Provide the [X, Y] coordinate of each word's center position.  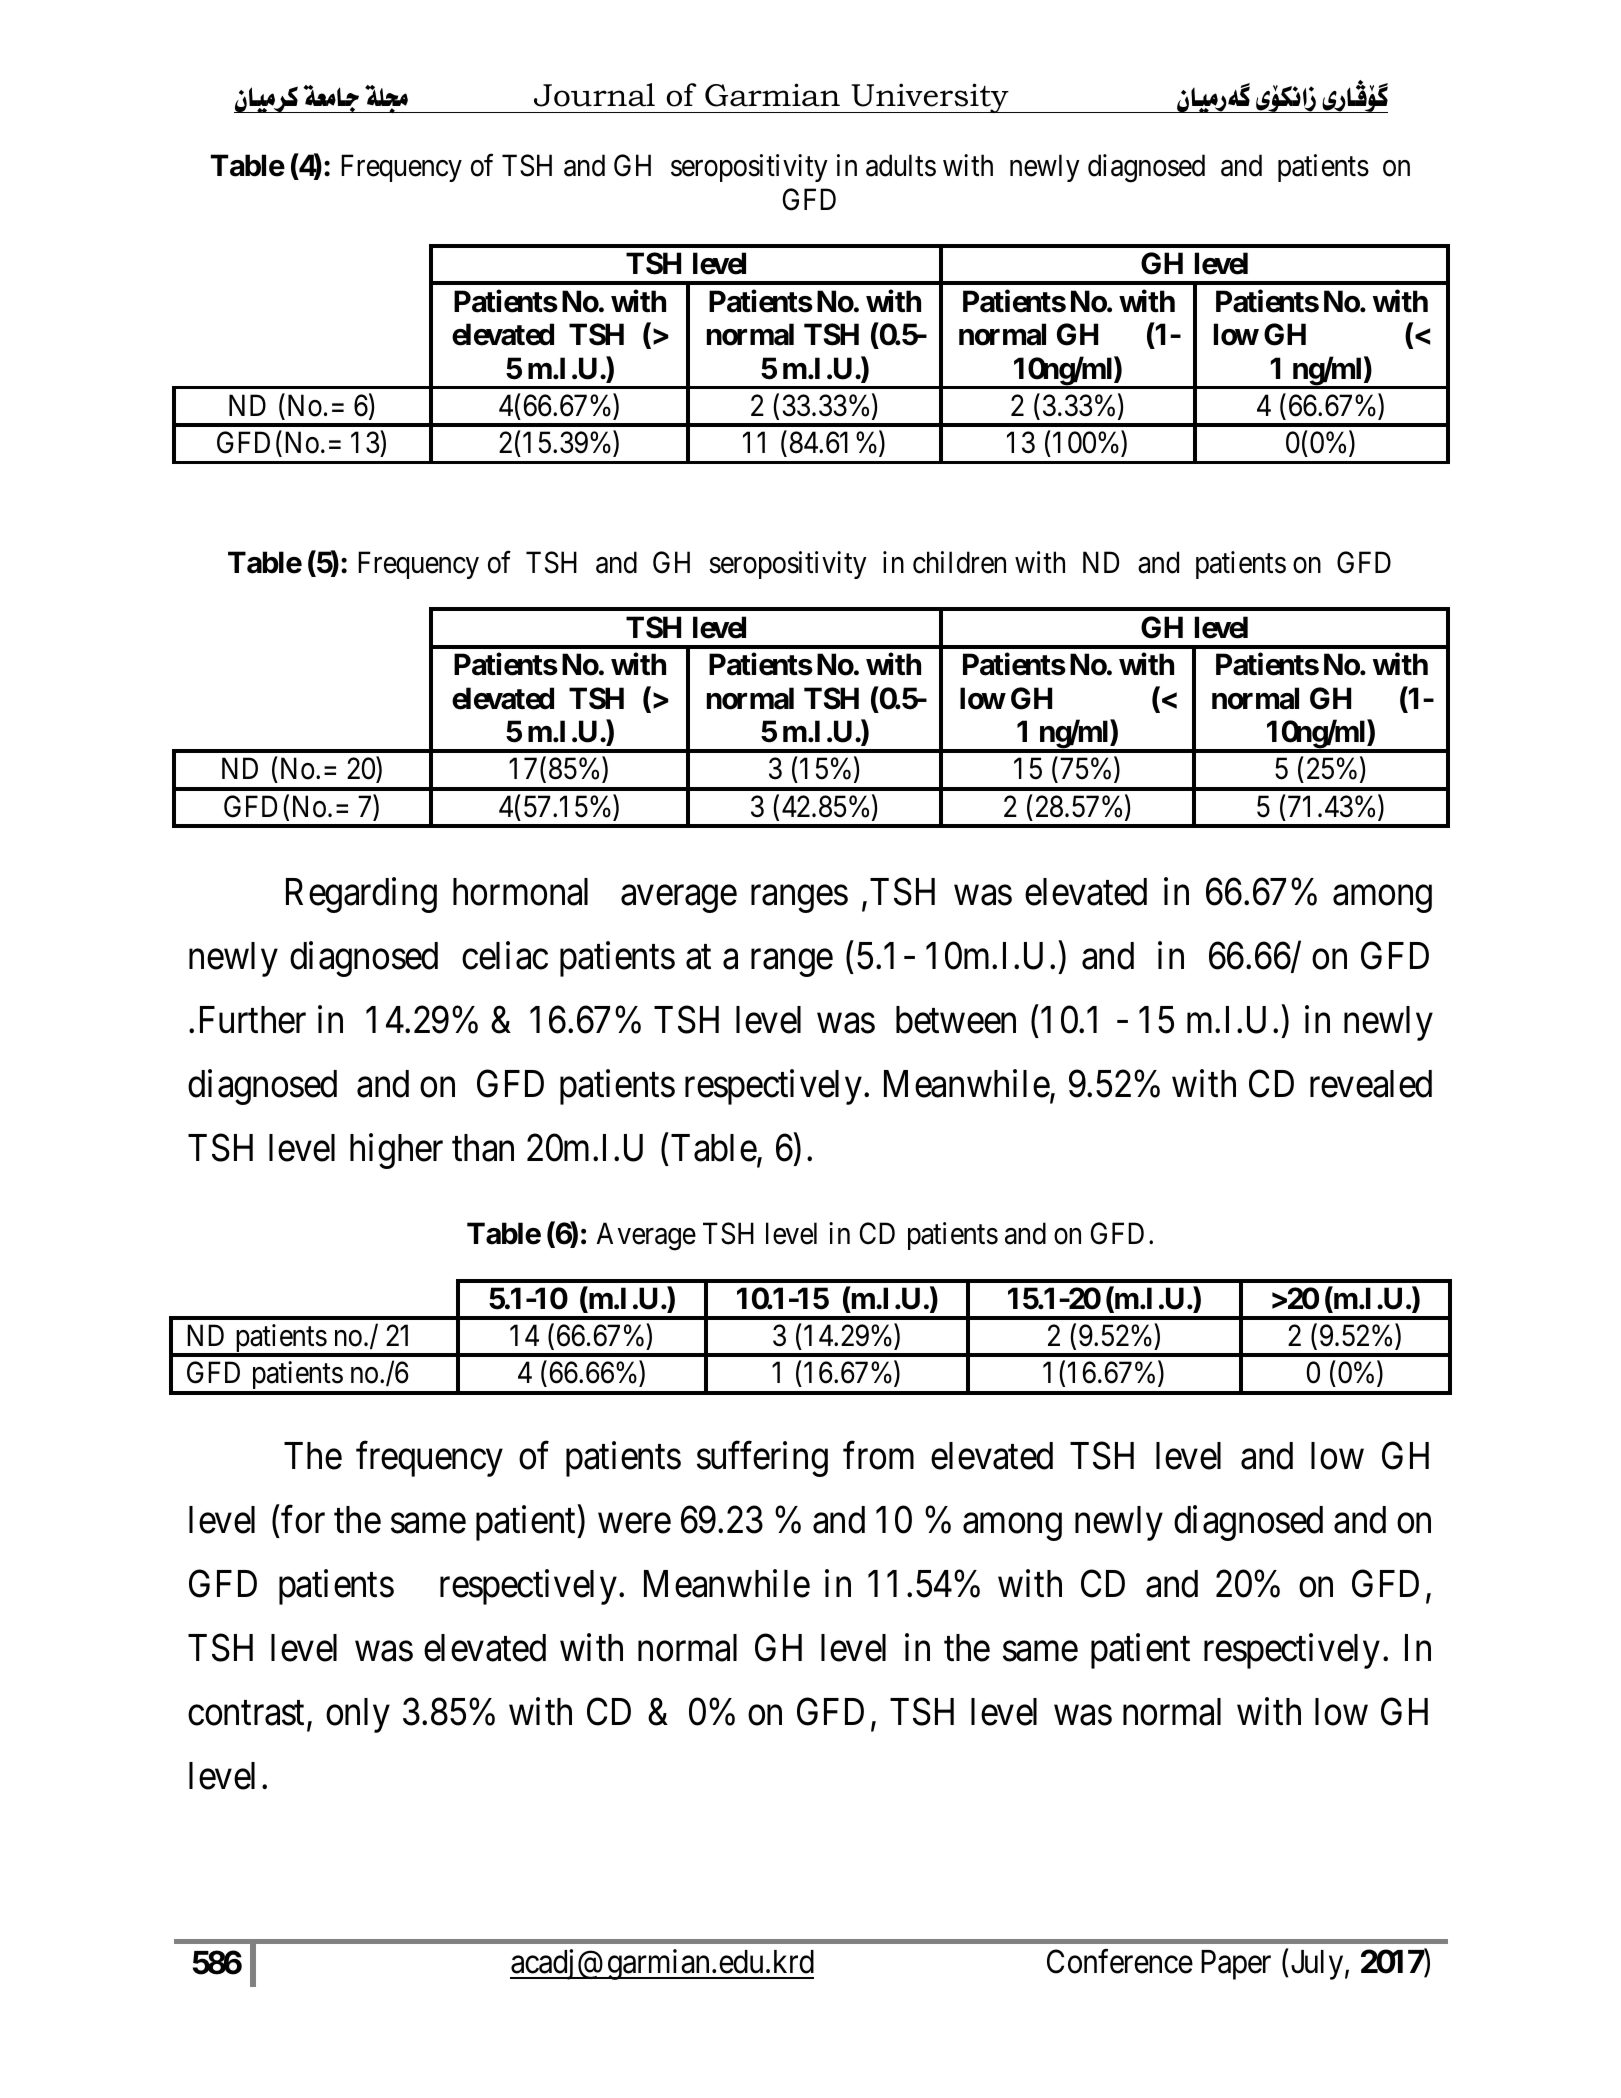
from [878, 1455]
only [358, 1715]
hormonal [520, 892]
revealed [1371, 1084]
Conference [1120, 1962]
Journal [594, 95]
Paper [1236, 1965]
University [930, 98]
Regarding [361, 895]
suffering [762, 1459]
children [959, 562]
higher [396, 1151]
